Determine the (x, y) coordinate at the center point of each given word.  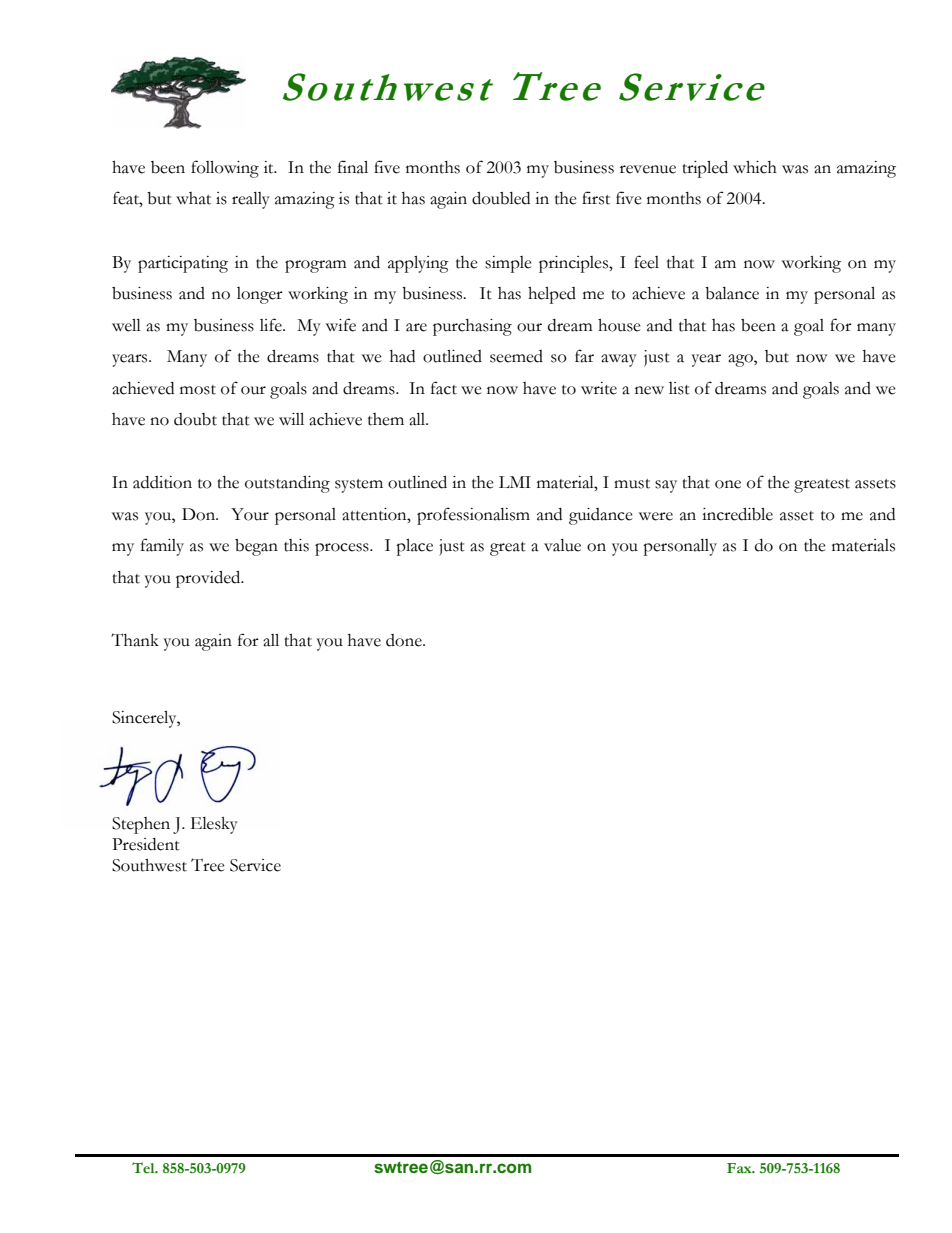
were (656, 516)
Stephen (141, 825)
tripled (705, 169)
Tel (144, 1168)
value (562, 545)
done (405, 640)
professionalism (473, 516)
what (193, 198)
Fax (740, 1168)
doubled (501, 198)
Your (250, 514)
